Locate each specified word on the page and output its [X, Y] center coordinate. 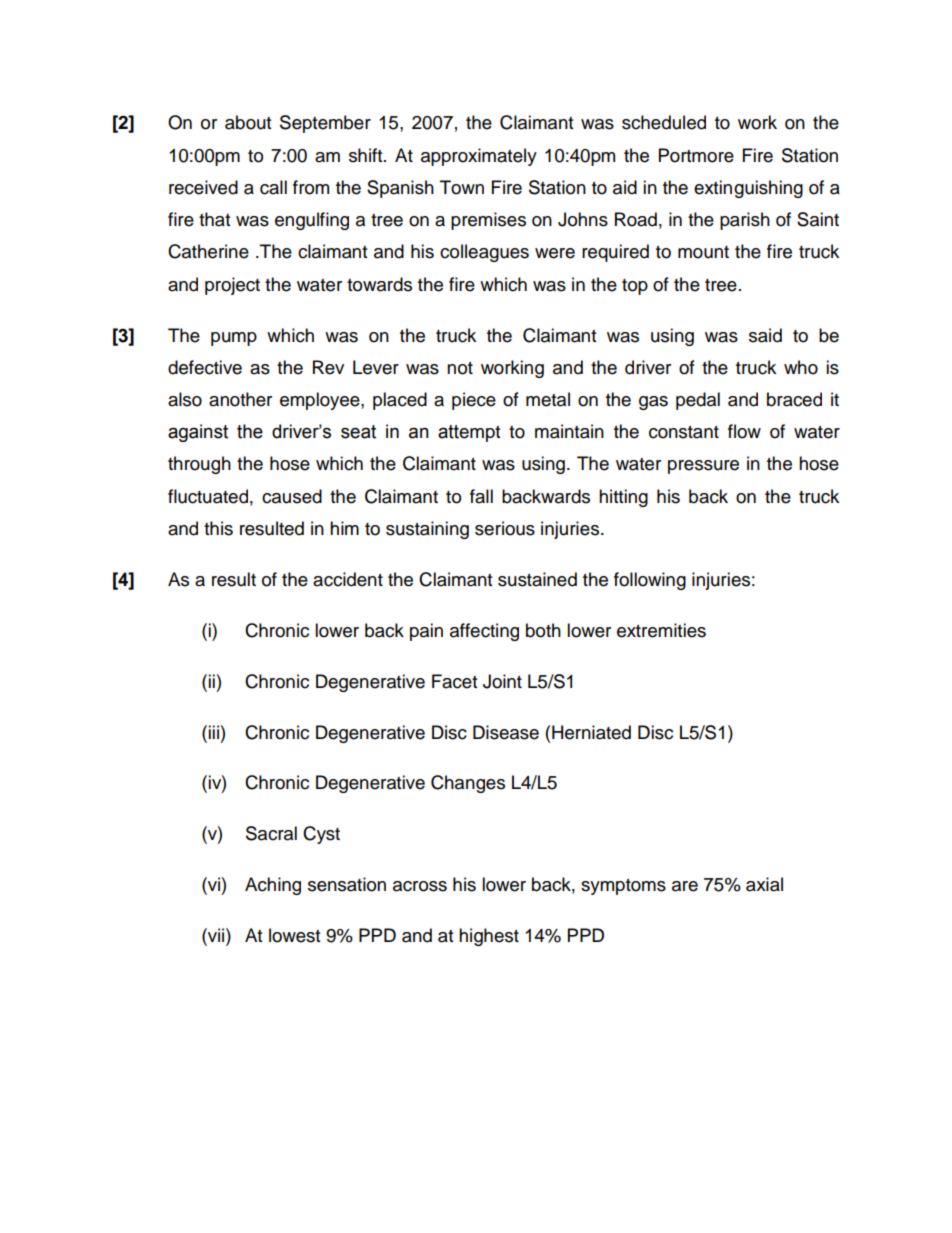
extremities [661, 630]
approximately [479, 157]
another [240, 399]
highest [489, 937]
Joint [502, 681]
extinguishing [748, 189]
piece [474, 401]
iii [213, 732]
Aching [273, 886]
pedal [698, 401]
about [248, 122]
